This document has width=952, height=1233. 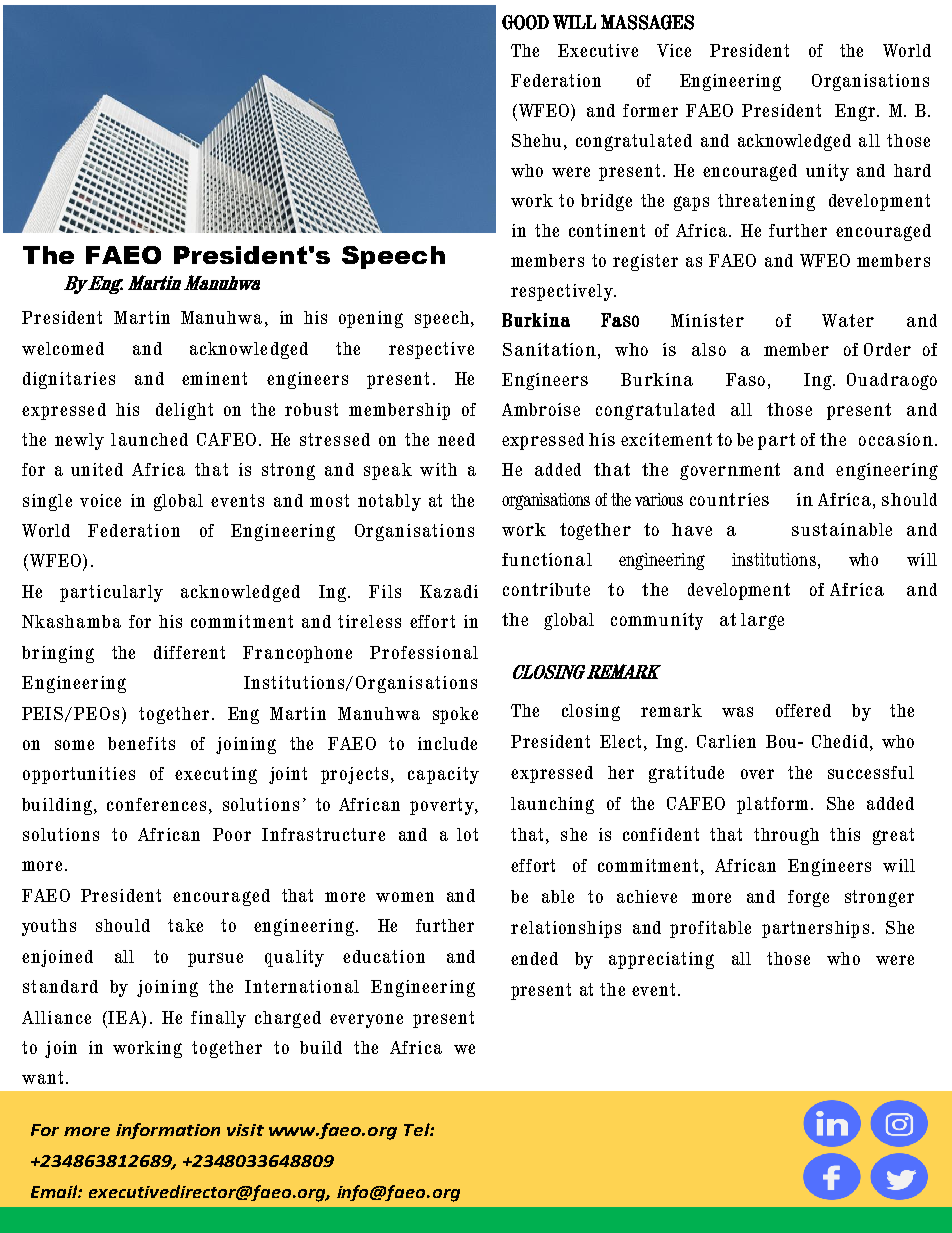 I want to click on MASSAGES, so click(x=647, y=22).
